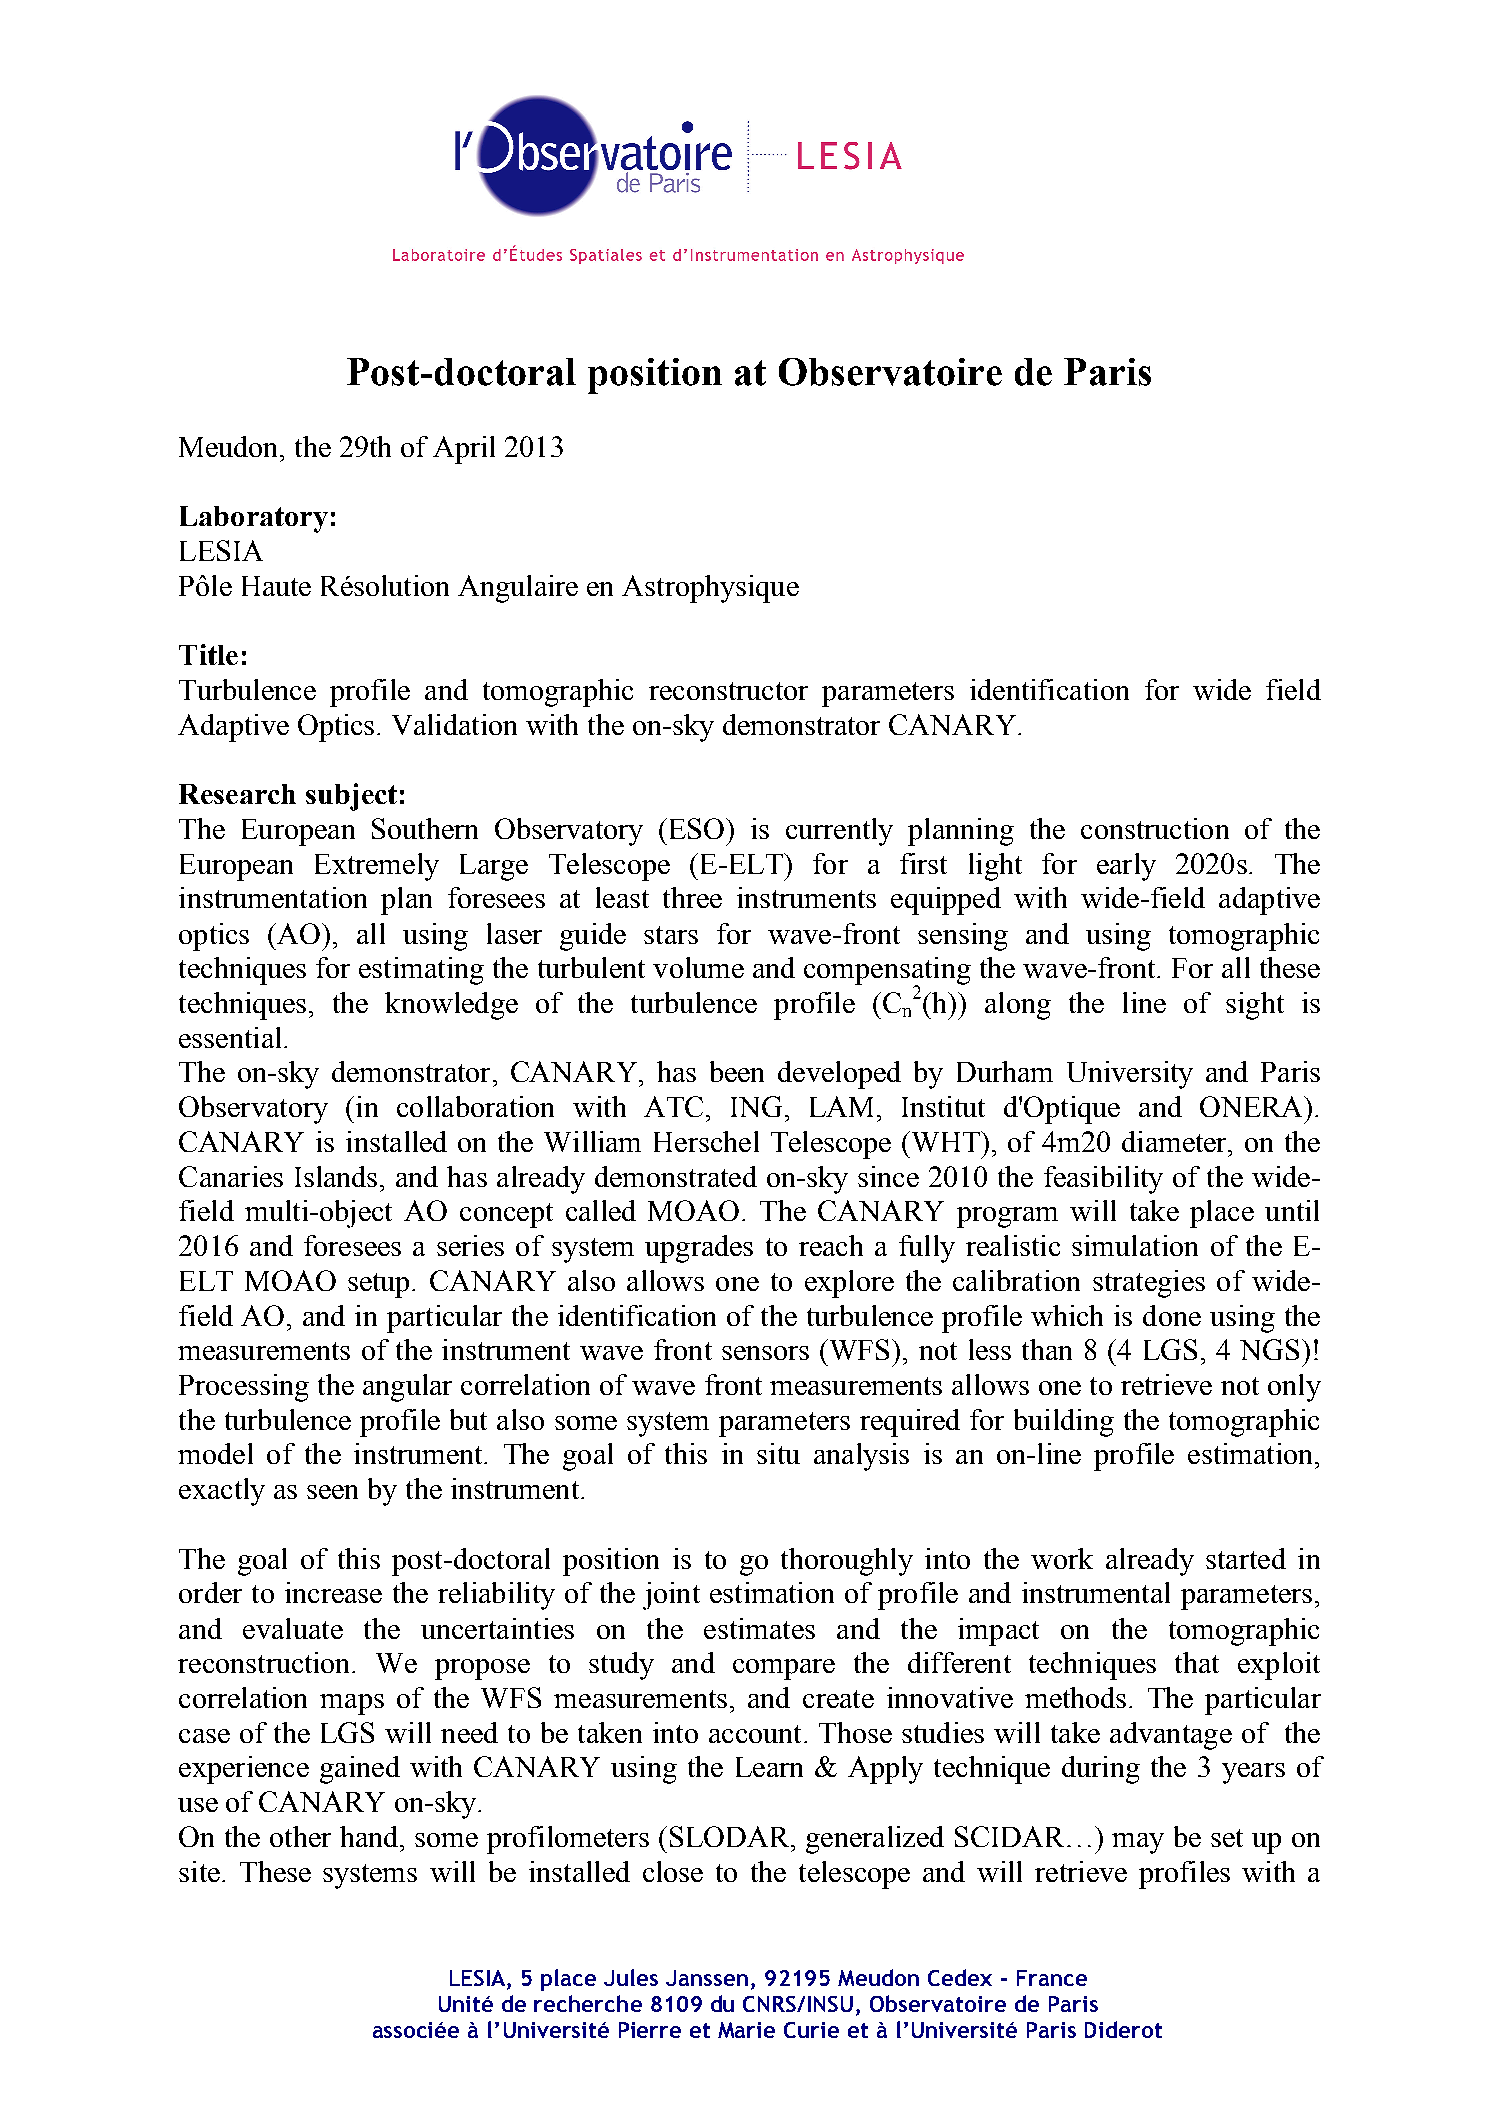  I want to click on done, so click(1172, 1315).
